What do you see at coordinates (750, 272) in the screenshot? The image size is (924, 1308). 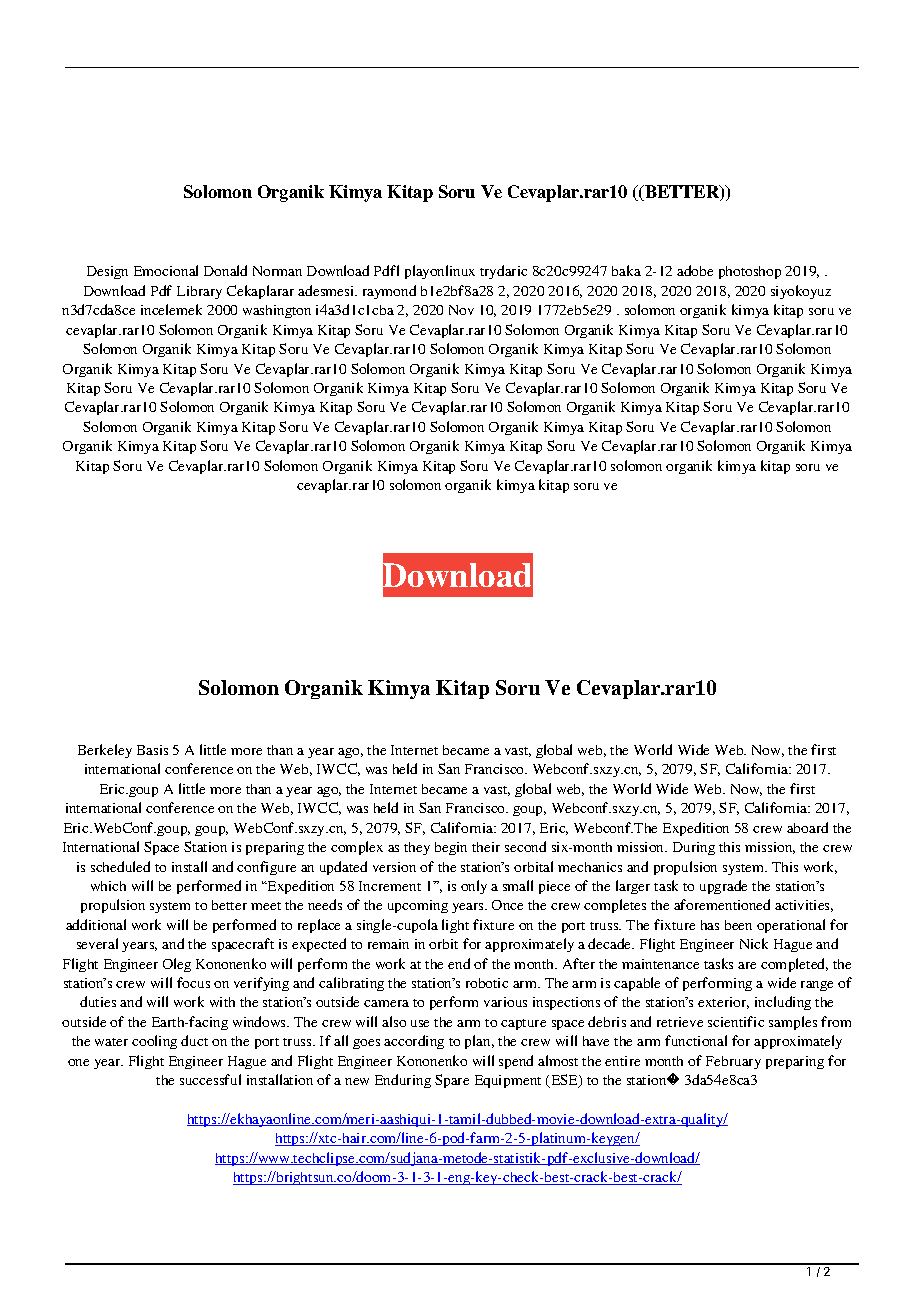 I see `photoshop` at bounding box center [750, 272].
